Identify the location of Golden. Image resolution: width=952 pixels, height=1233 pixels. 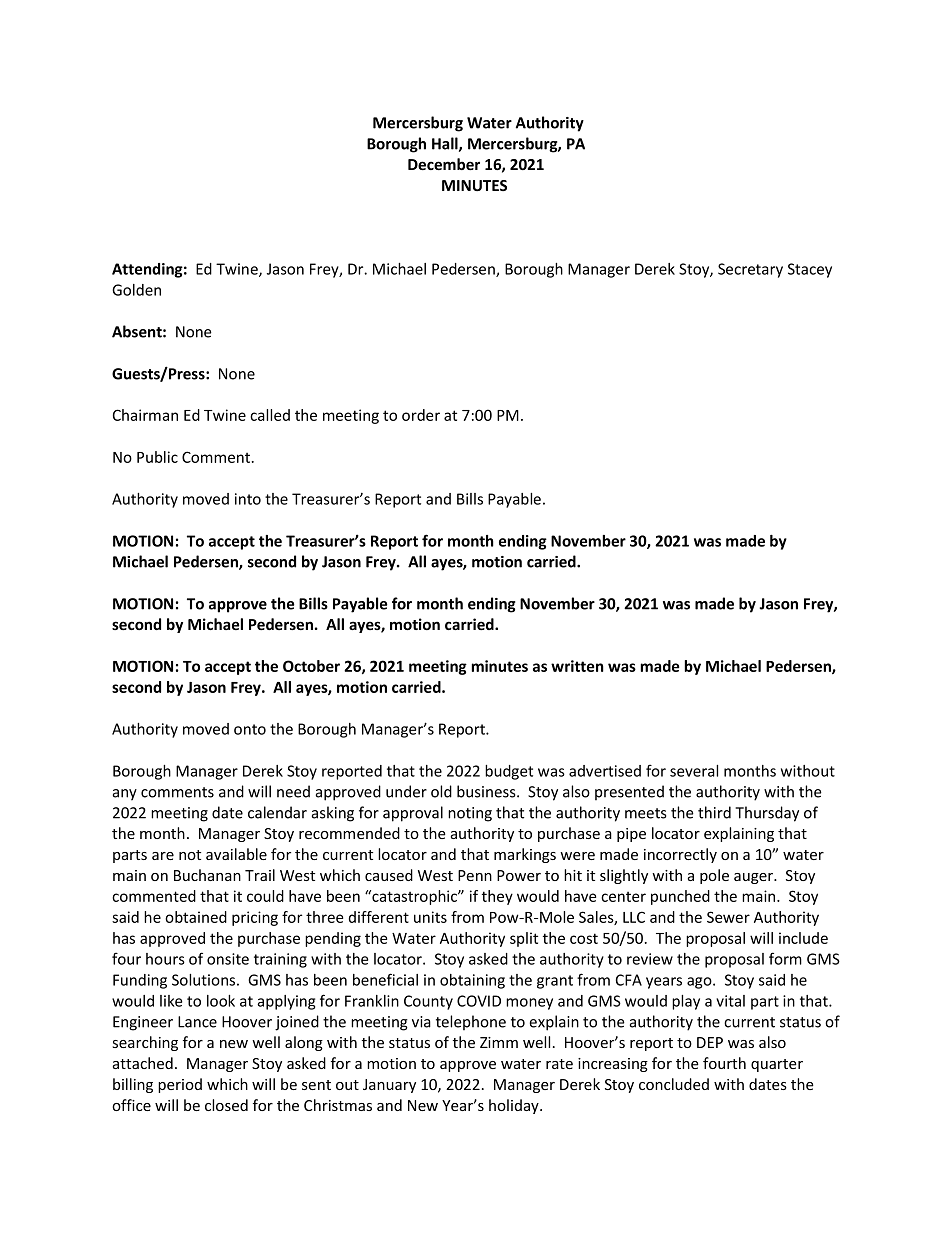
(136, 290).
